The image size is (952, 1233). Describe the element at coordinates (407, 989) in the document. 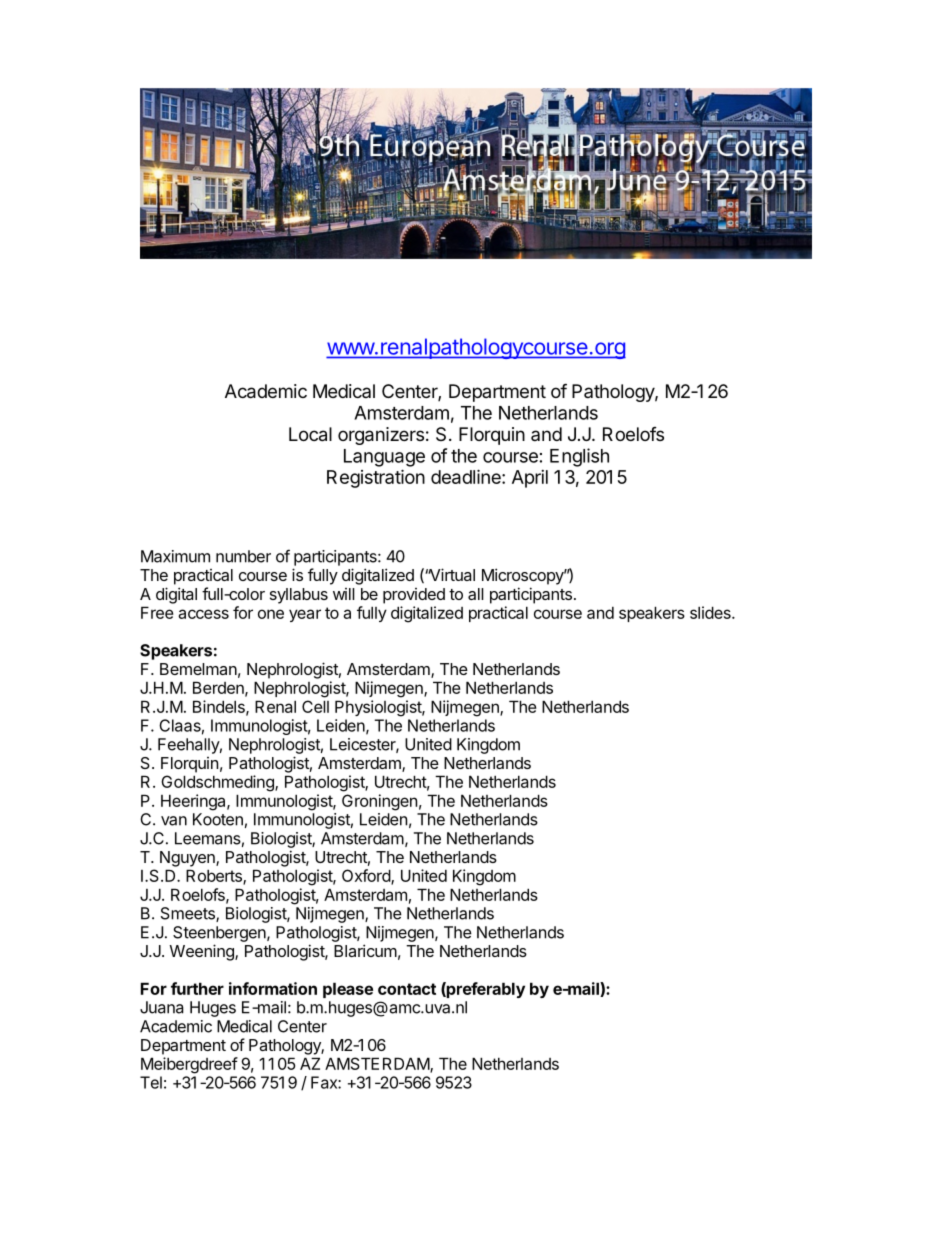

I see `contact` at that location.
